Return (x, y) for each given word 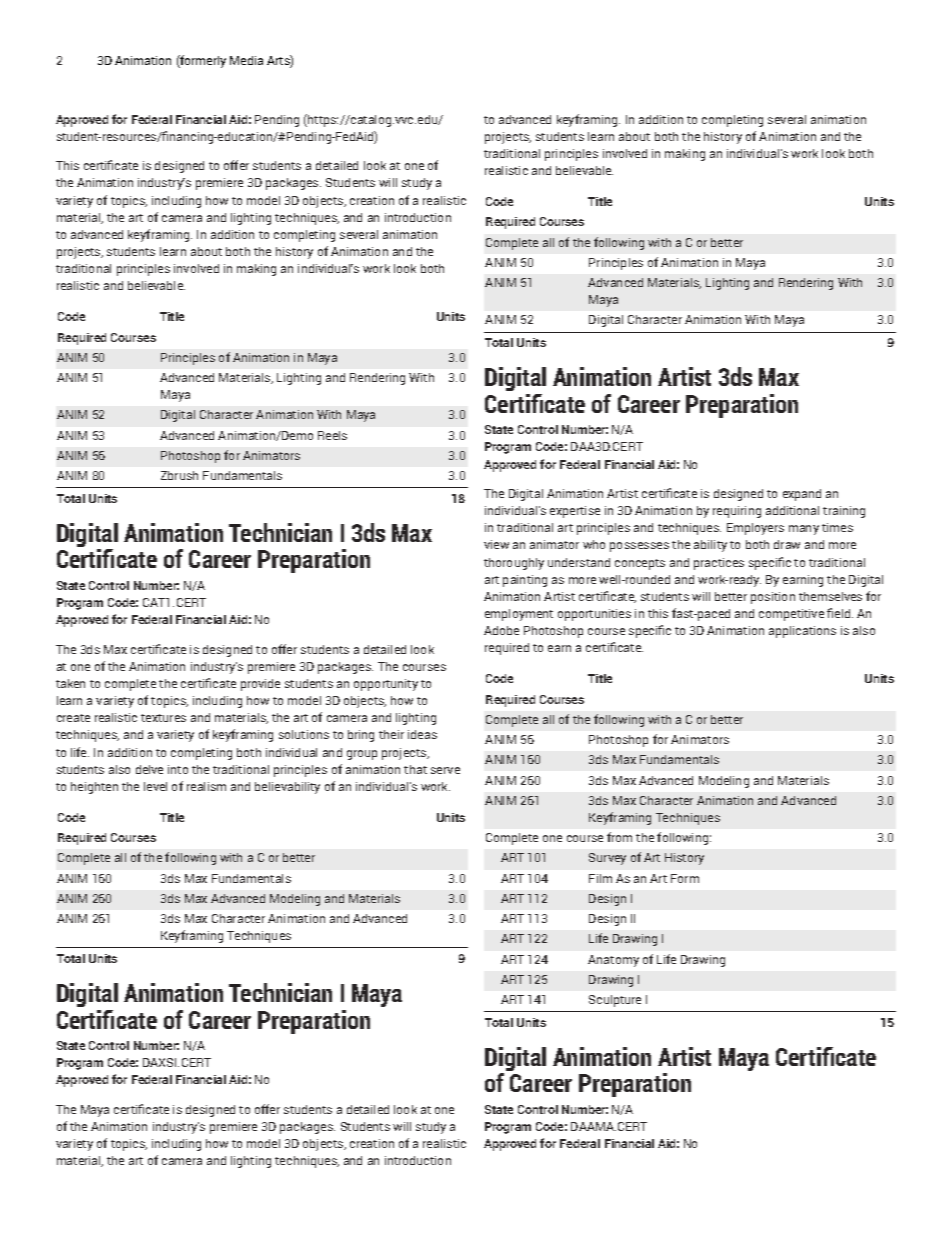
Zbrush (179, 475)
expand (802, 495)
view (496, 544)
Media (246, 60)
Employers (755, 529)
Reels (332, 435)
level (155, 786)
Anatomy (613, 961)
